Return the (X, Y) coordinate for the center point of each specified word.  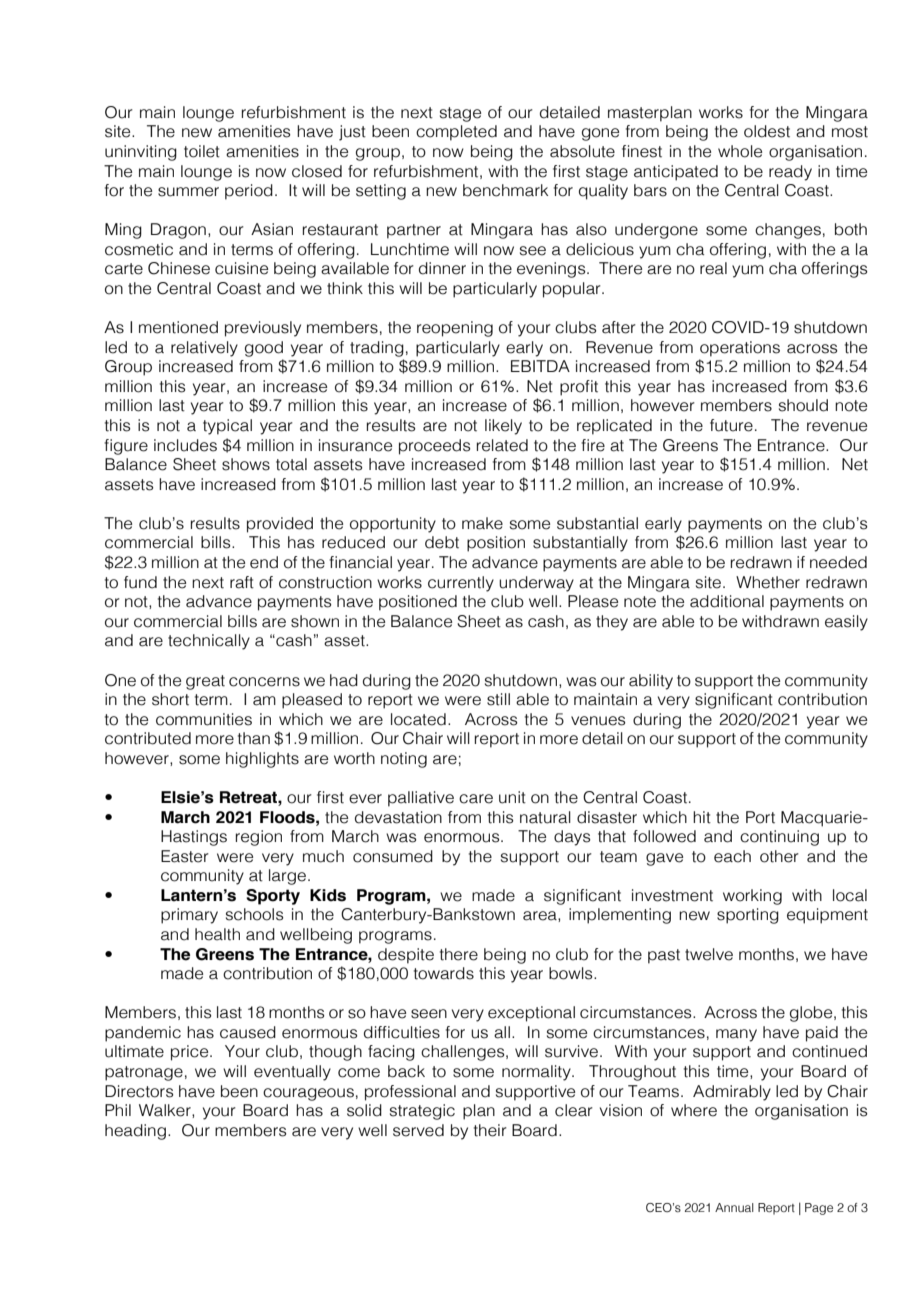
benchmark (505, 190)
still (498, 699)
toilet (202, 151)
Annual (734, 1207)
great (205, 682)
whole (740, 151)
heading (135, 1132)
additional (727, 601)
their (490, 1130)
